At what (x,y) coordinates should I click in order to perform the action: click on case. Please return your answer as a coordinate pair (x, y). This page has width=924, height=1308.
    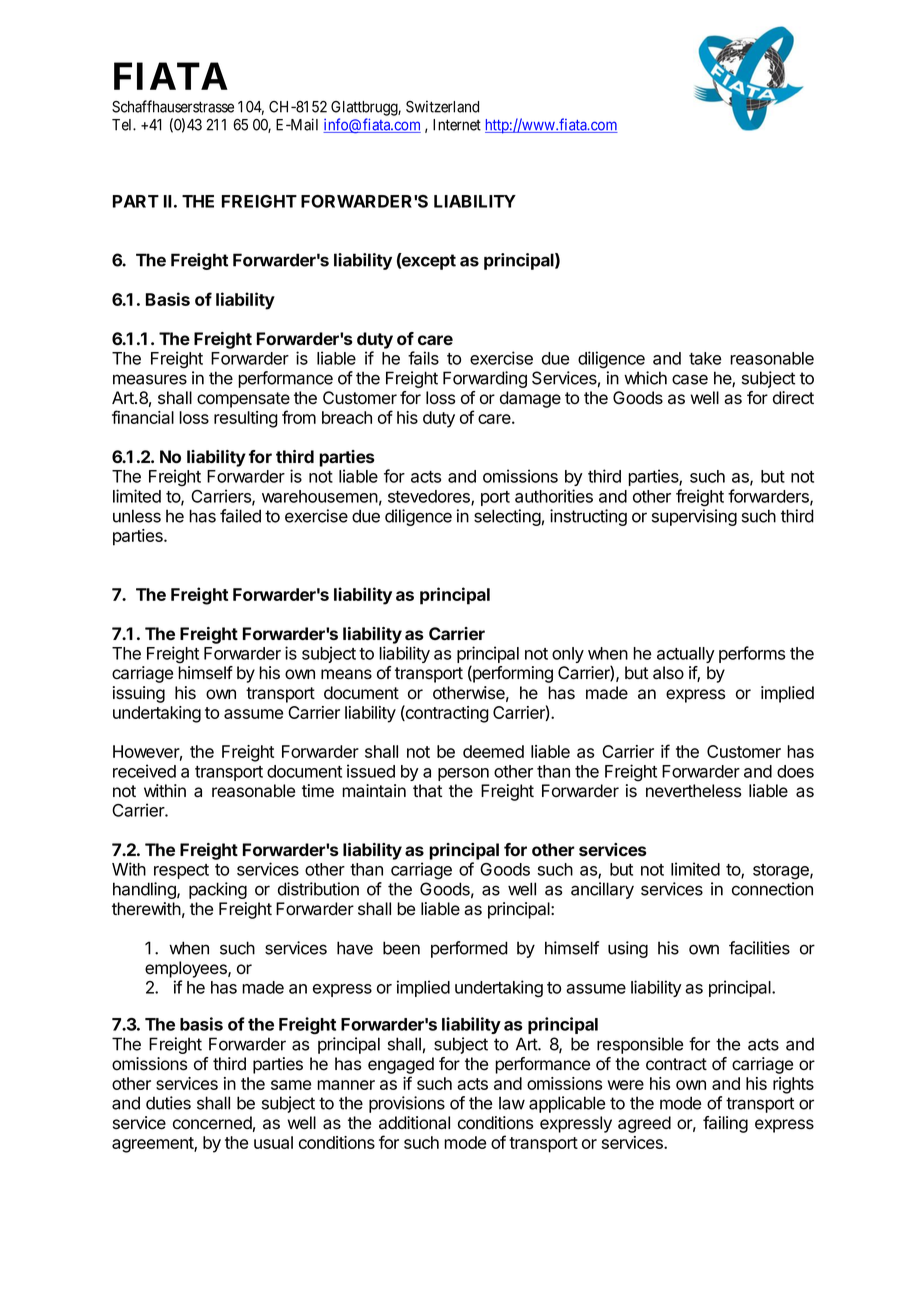
    Looking at the image, I should click on (690, 379).
